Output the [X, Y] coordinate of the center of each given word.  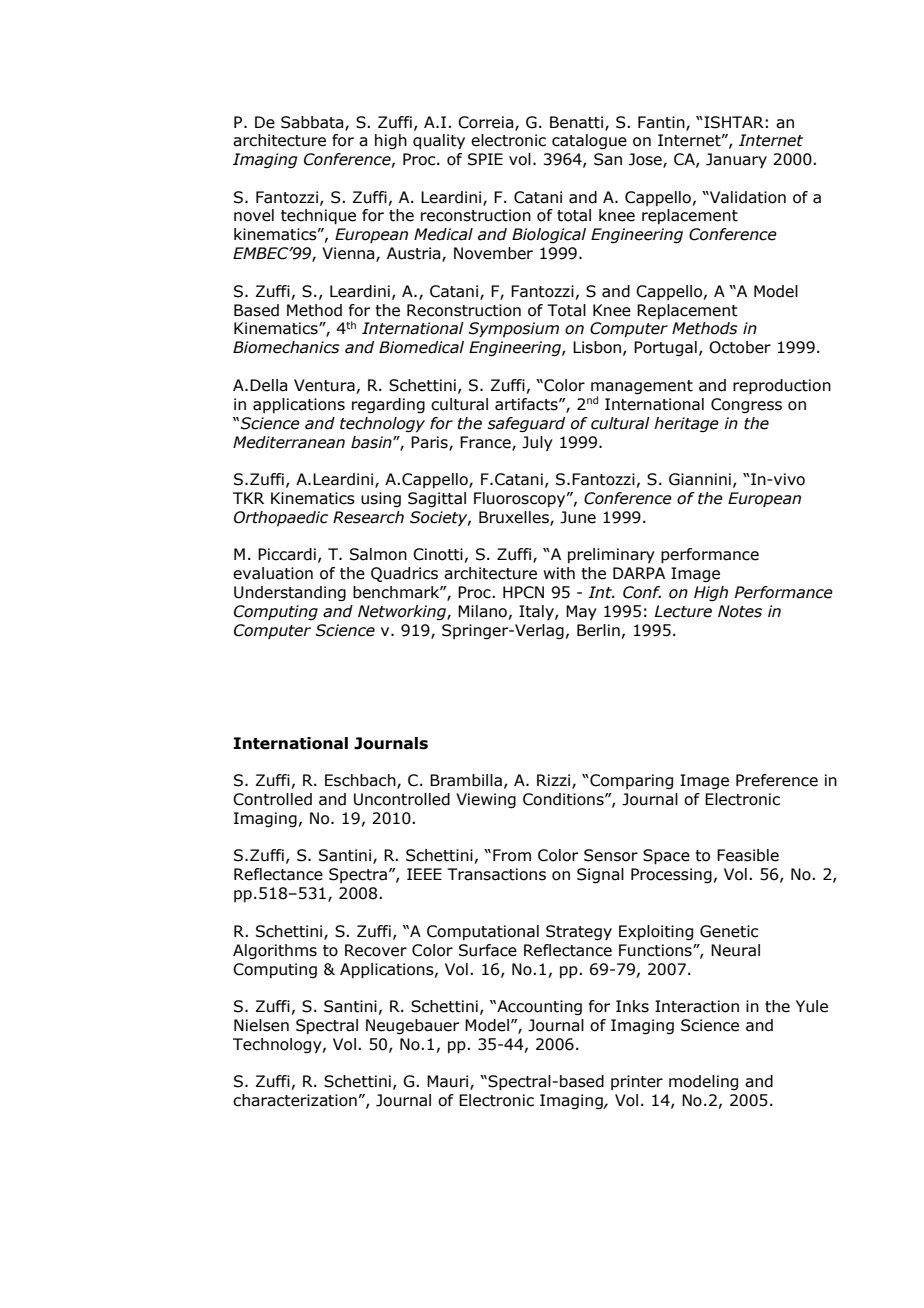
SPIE [485, 159]
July [537, 443]
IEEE [424, 874]
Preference [777, 780]
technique [318, 217]
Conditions [564, 799]
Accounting [538, 1007]
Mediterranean [289, 442]
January [736, 160]
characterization [295, 1100]
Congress [746, 405]
